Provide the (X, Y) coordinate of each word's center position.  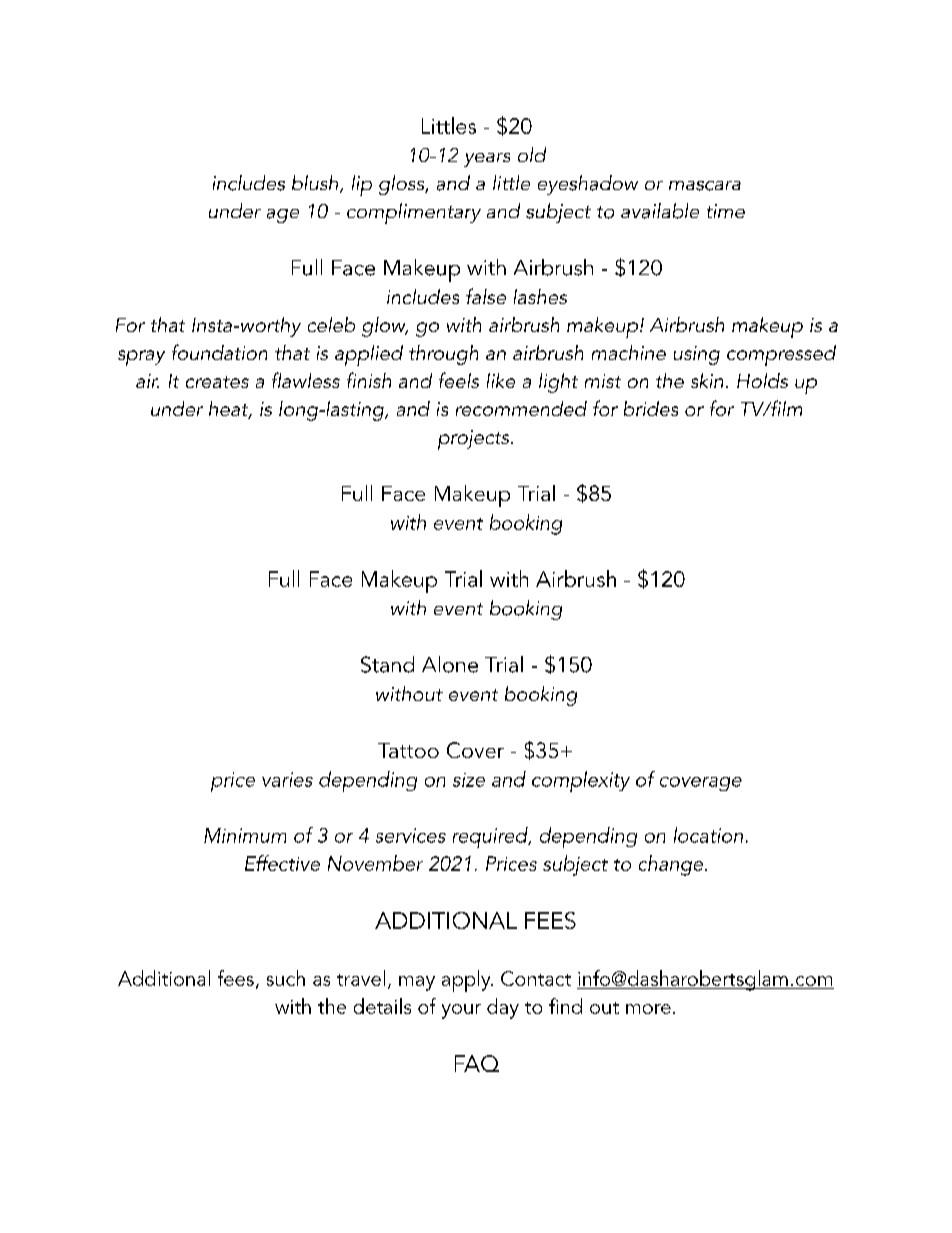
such (286, 978)
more (648, 1009)
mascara (705, 186)
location (708, 835)
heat (230, 410)
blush (316, 184)
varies (287, 779)
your (461, 1011)
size (469, 780)
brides (651, 408)
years (487, 160)
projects (475, 440)
